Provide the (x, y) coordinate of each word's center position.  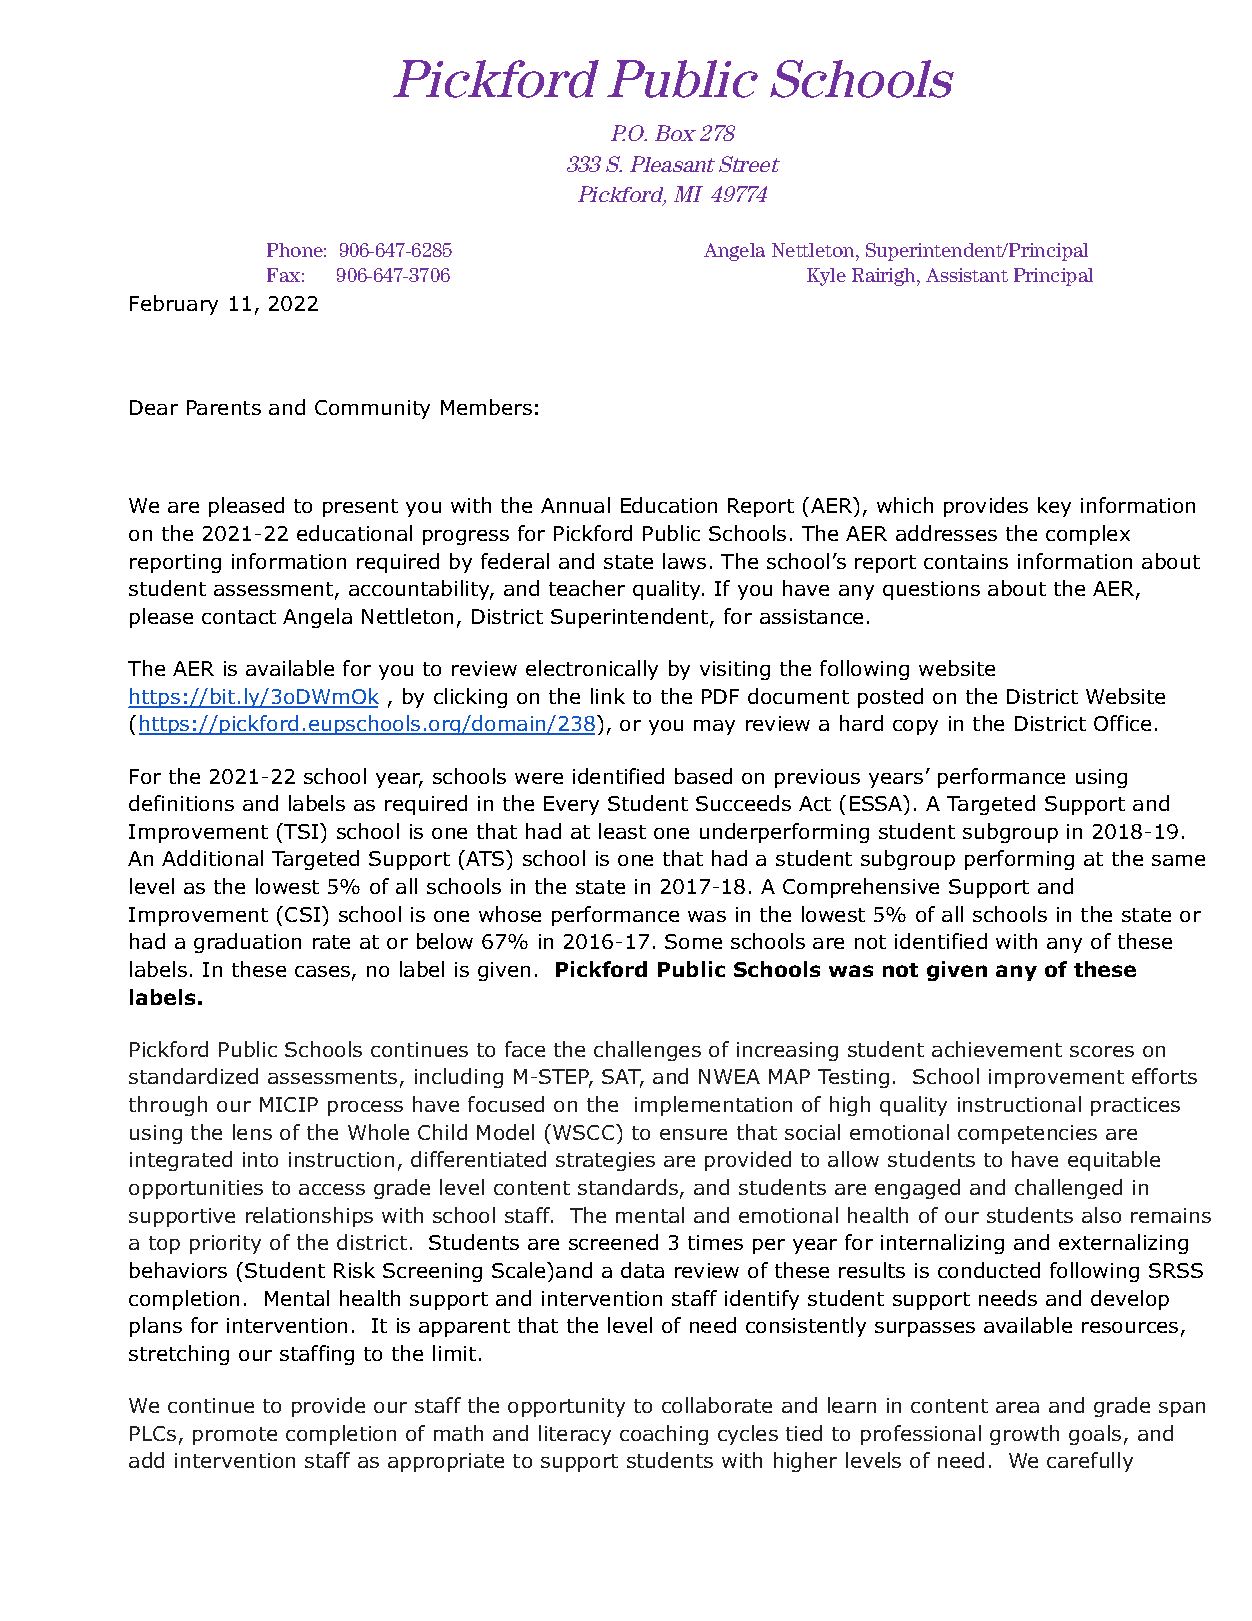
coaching (664, 1435)
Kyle (826, 277)
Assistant (967, 275)
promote (235, 1436)
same (1178, 860)
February (174, 305)
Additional (212, 858)
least (622, 831)
